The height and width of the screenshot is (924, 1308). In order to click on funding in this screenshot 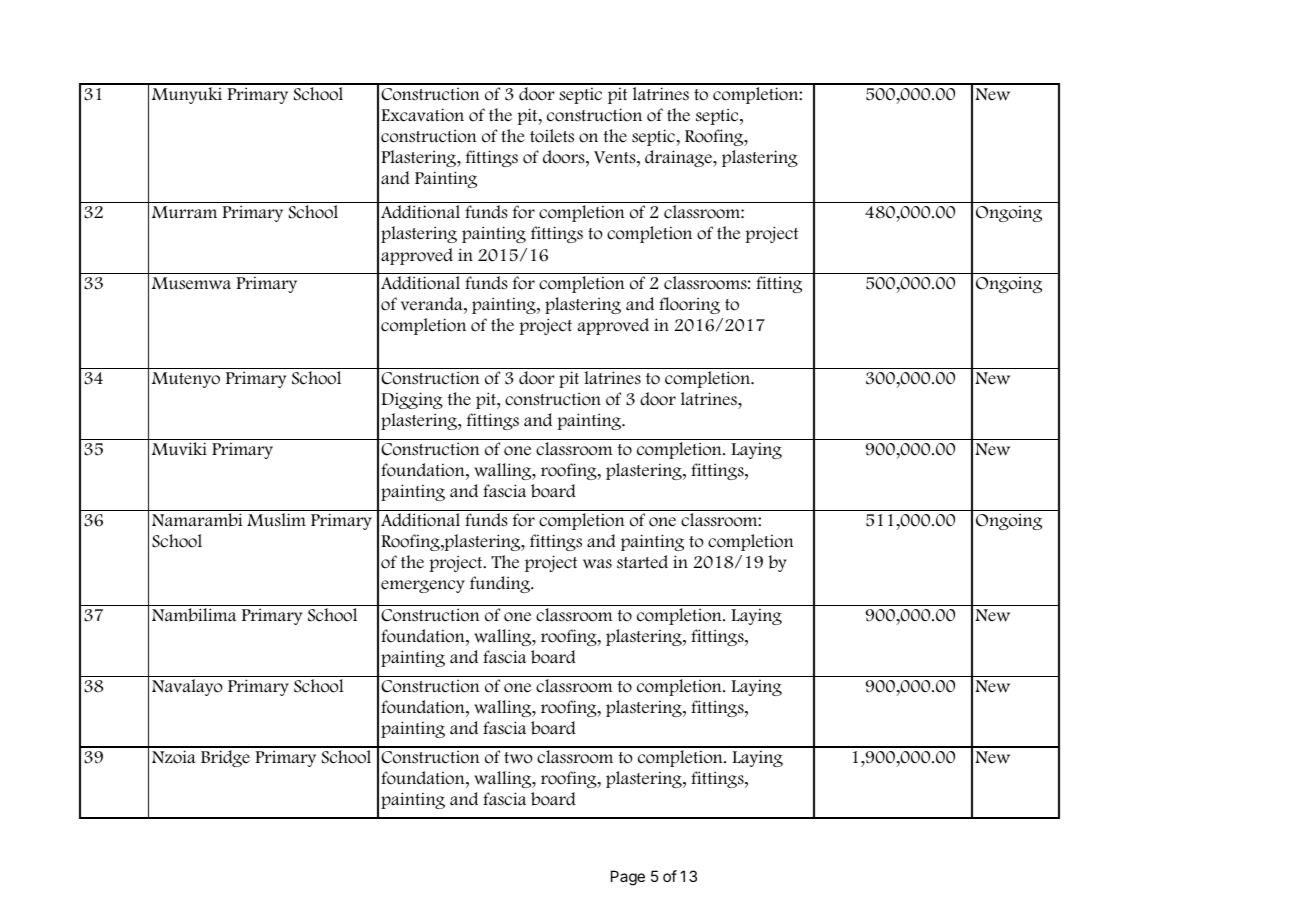, I will do `click(501, 584)`.
